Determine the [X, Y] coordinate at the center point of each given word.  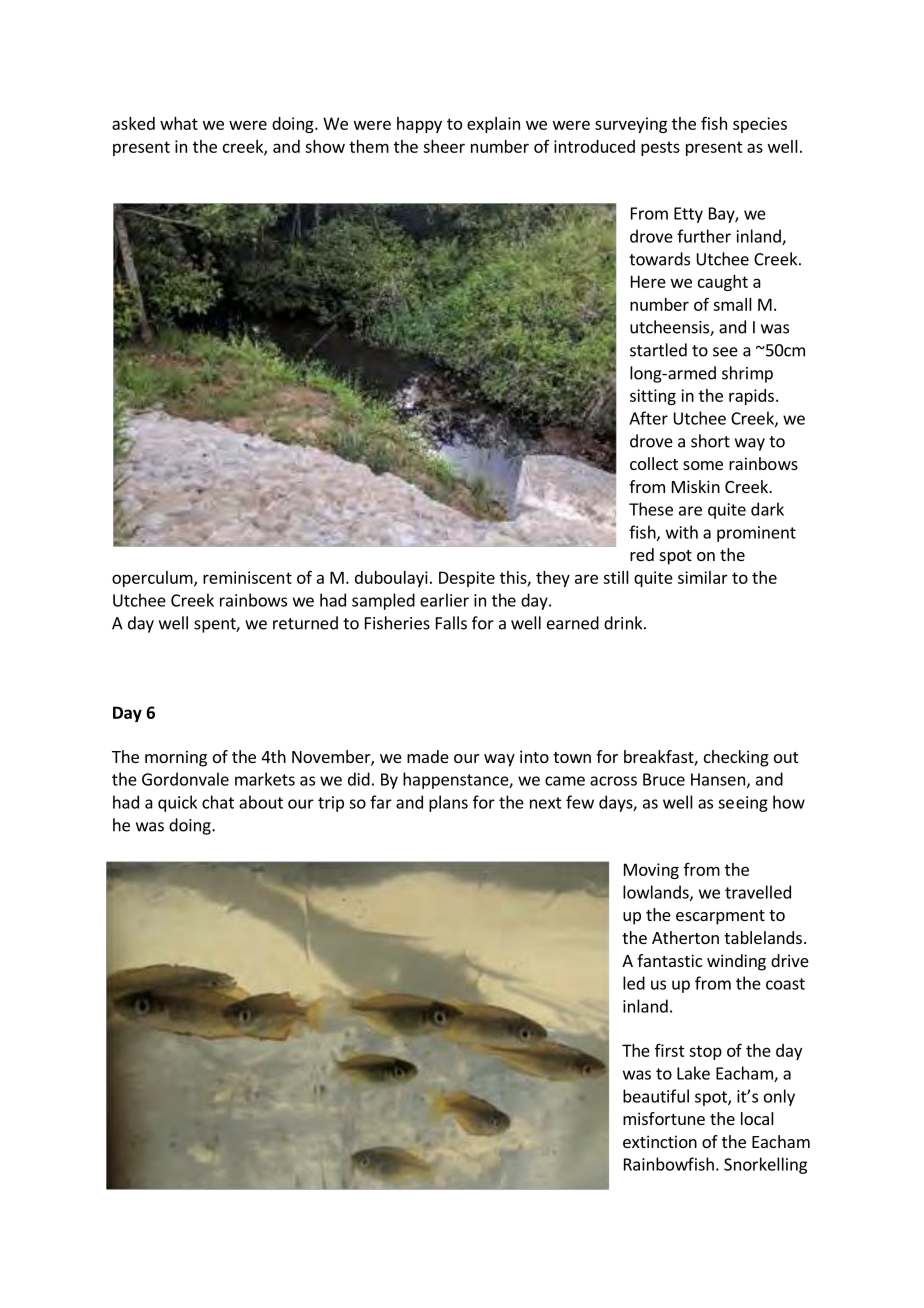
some [703, 465]
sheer [444, 146]
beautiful [656, 1096]
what [179, 123]
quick [177, 803]
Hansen [718, 779]
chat [218, 802]
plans [448, 803]
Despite [467, 579]
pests [660, 148]
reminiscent [247, 577]
